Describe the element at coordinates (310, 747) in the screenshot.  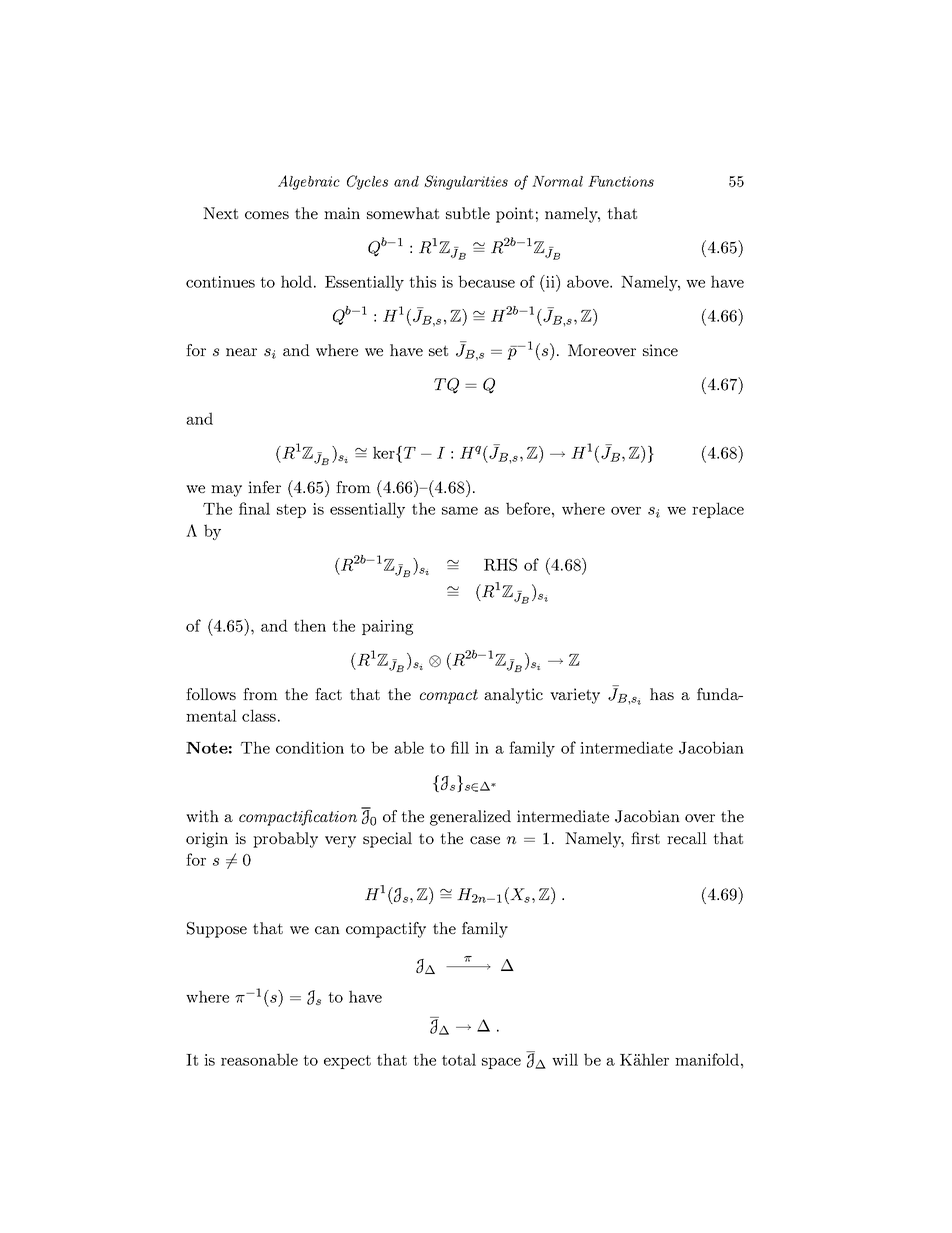
I see `condition` at that location.
